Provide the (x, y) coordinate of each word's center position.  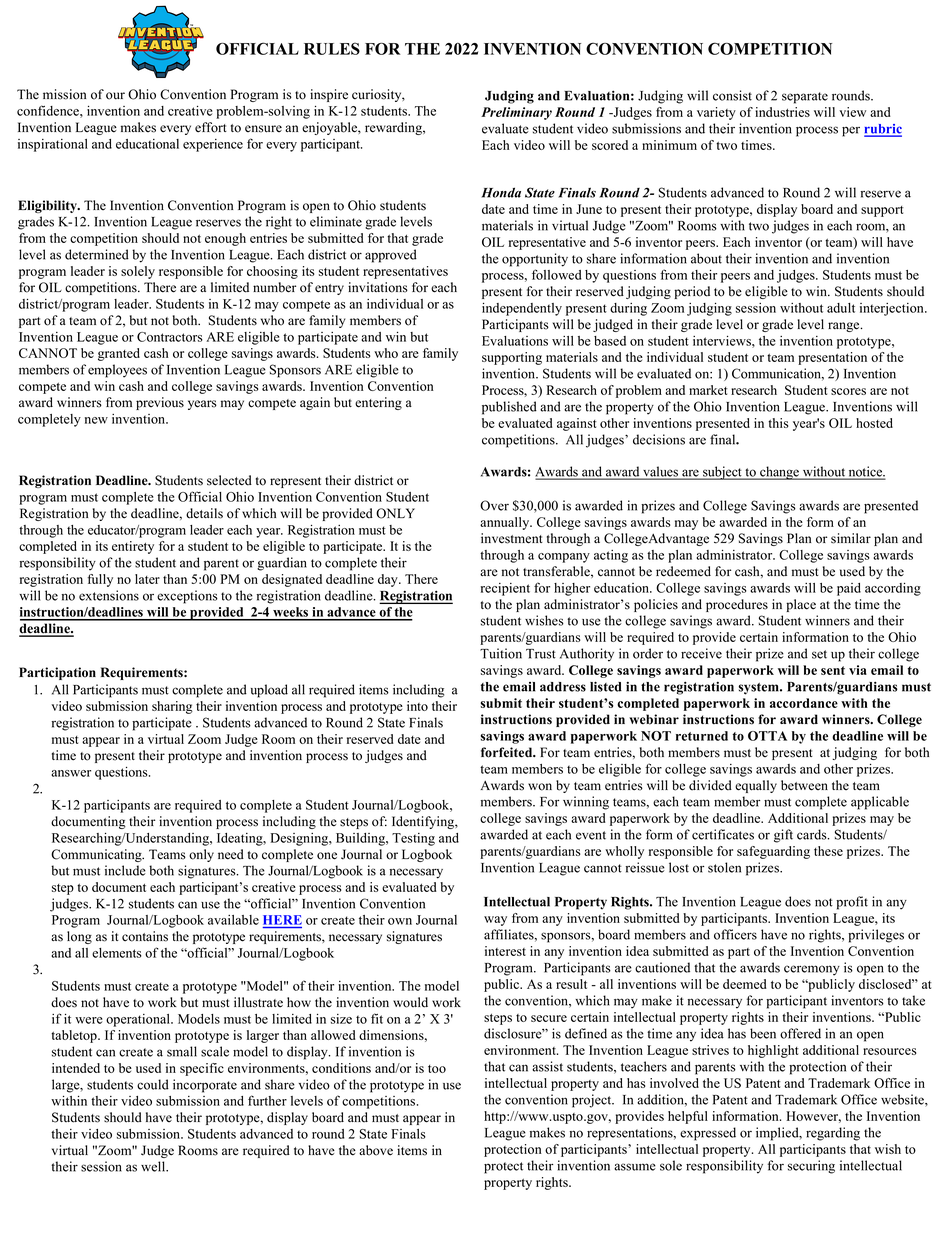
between (804, 785)
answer (71, 773)
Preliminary (516, 113)
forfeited (508, 752)
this (778, 423)
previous (160, 403)
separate (805, 98)
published (509, 408)
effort (211, 127)
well (154, 1166)
